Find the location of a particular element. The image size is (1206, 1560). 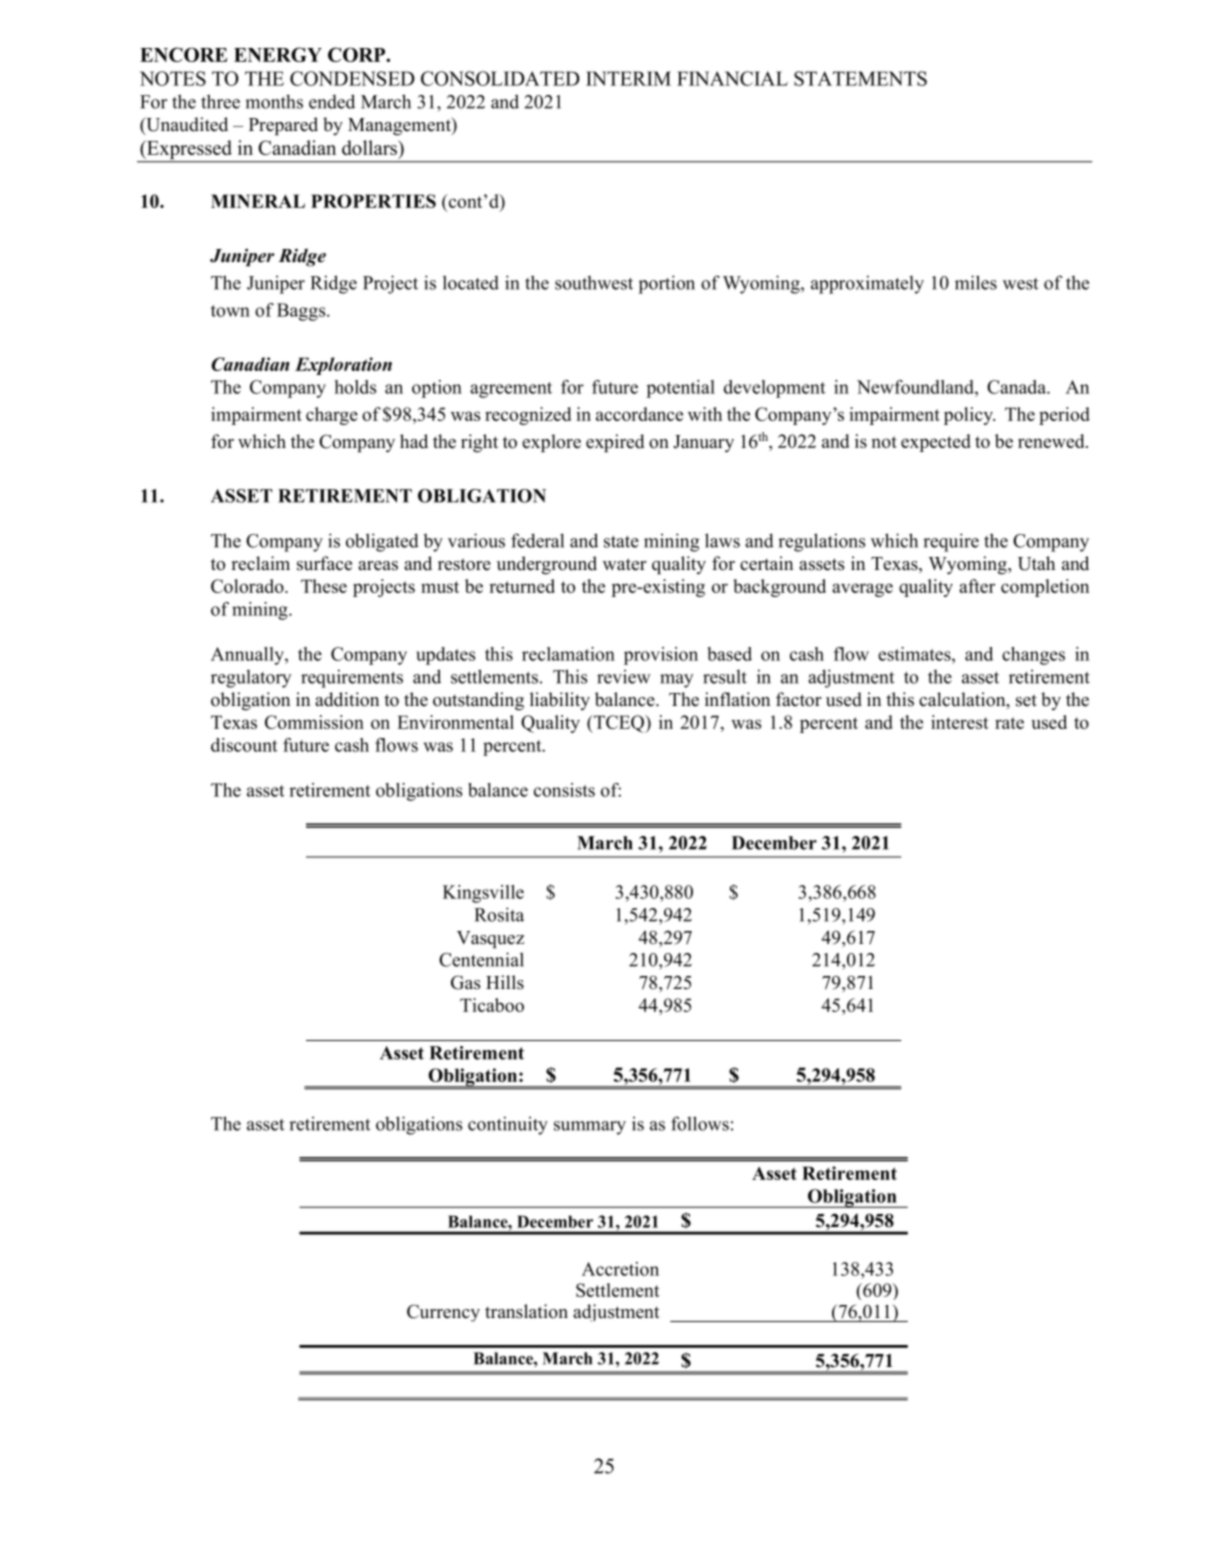

Hills is located at coordinates (505, 982).
